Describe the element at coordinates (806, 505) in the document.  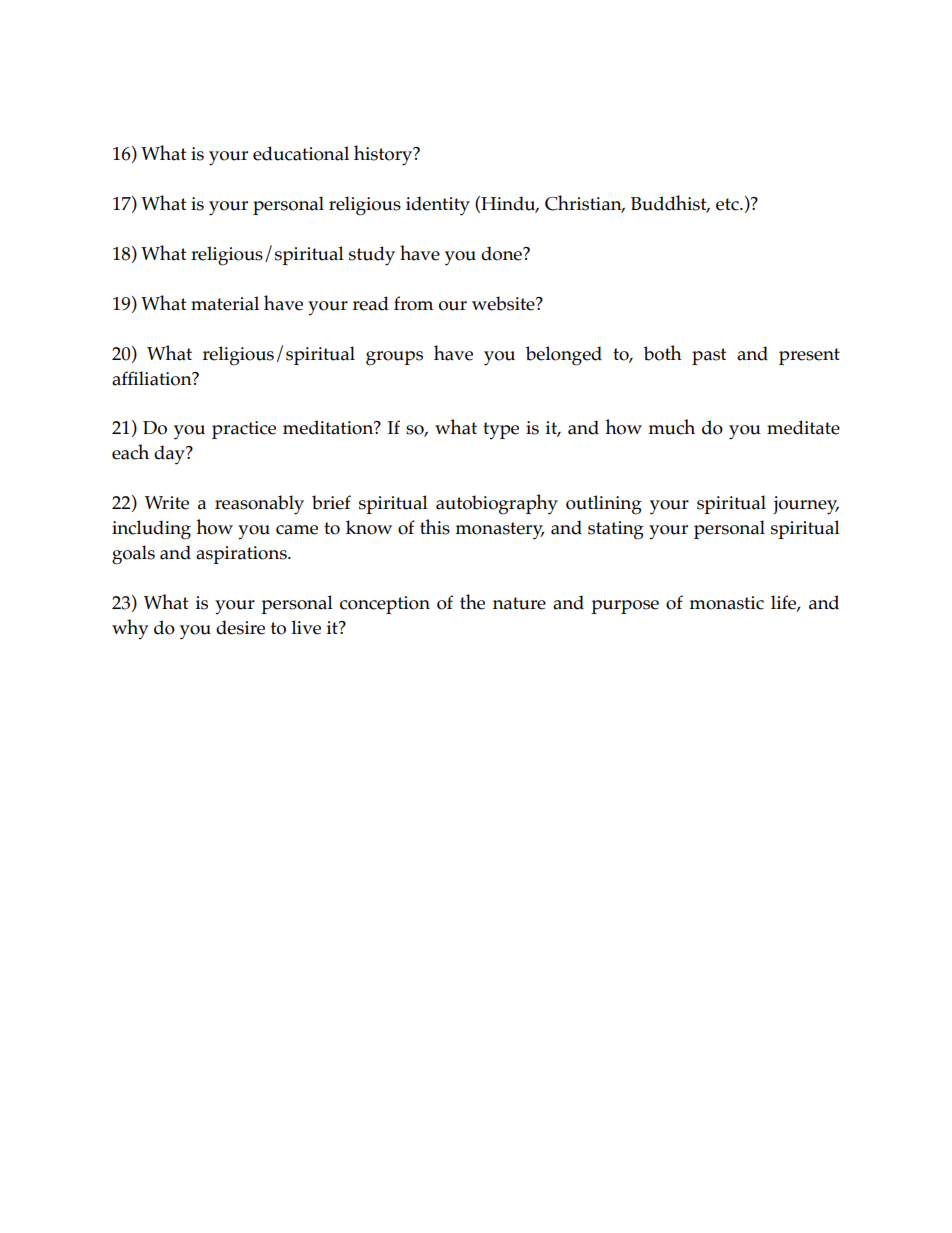
I see `journey` at that location.
